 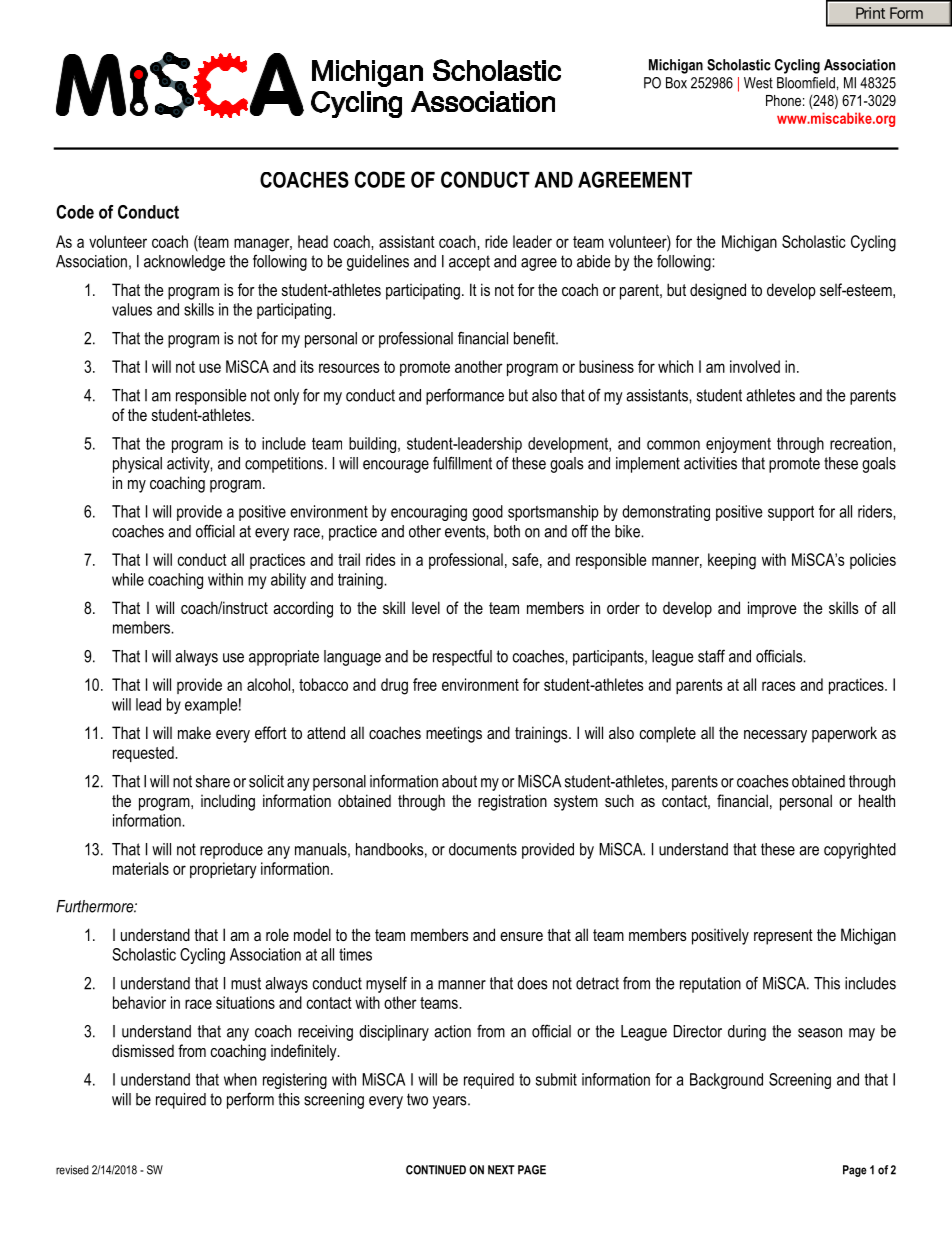 I want to click on Background, so click(x=726, y=1081).
